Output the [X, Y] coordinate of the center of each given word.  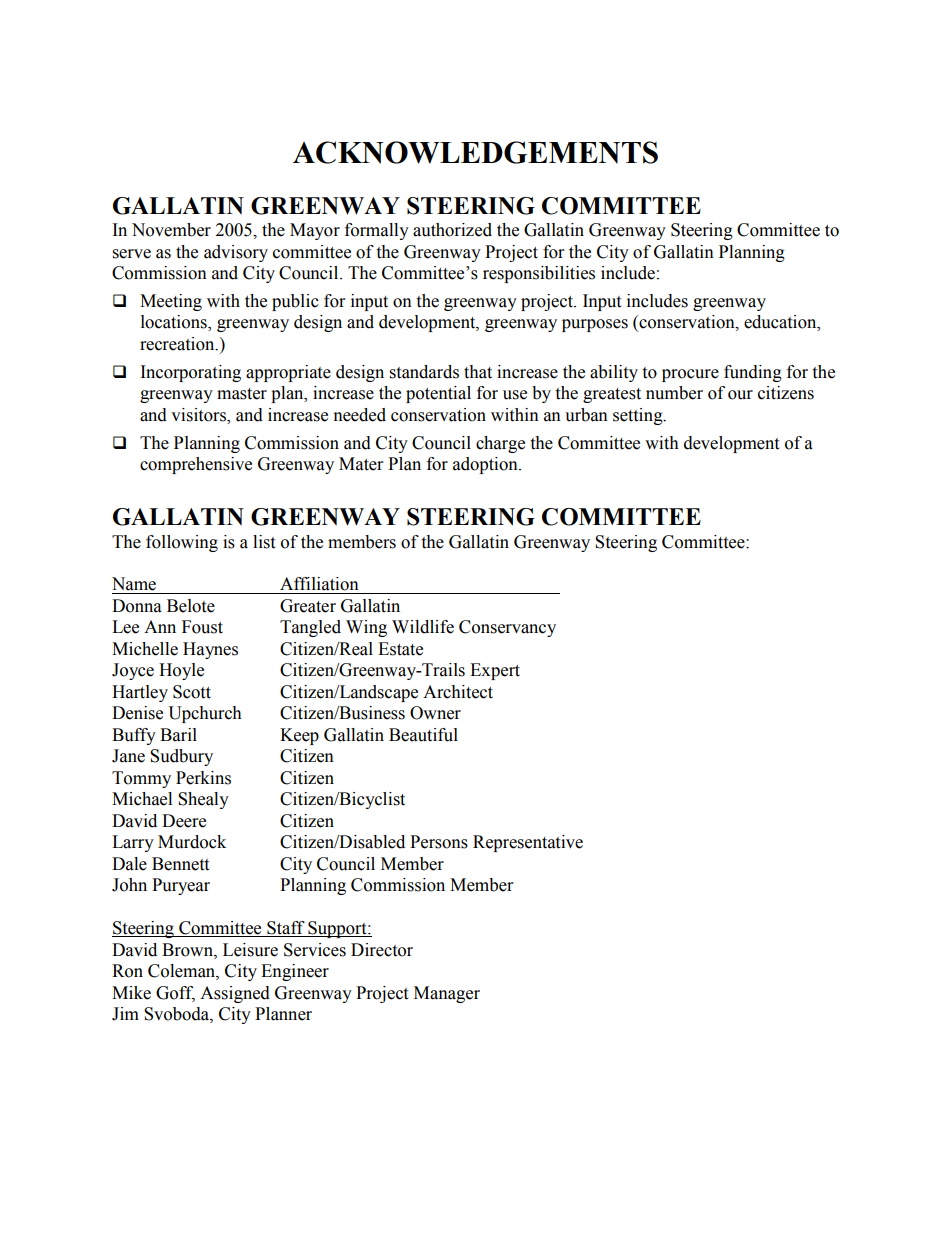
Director [382, 950]
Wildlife [423, 627]
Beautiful [423, 735]
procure [690, 375]
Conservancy [507, 628]
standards [424, 372]
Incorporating [191, 373]
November [171, 230]
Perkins [203, 778]
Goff [175, 993]
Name [134, 584]
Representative [528, 843]
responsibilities [539, 274]
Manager [447, 994]
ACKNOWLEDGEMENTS [475, 152]
